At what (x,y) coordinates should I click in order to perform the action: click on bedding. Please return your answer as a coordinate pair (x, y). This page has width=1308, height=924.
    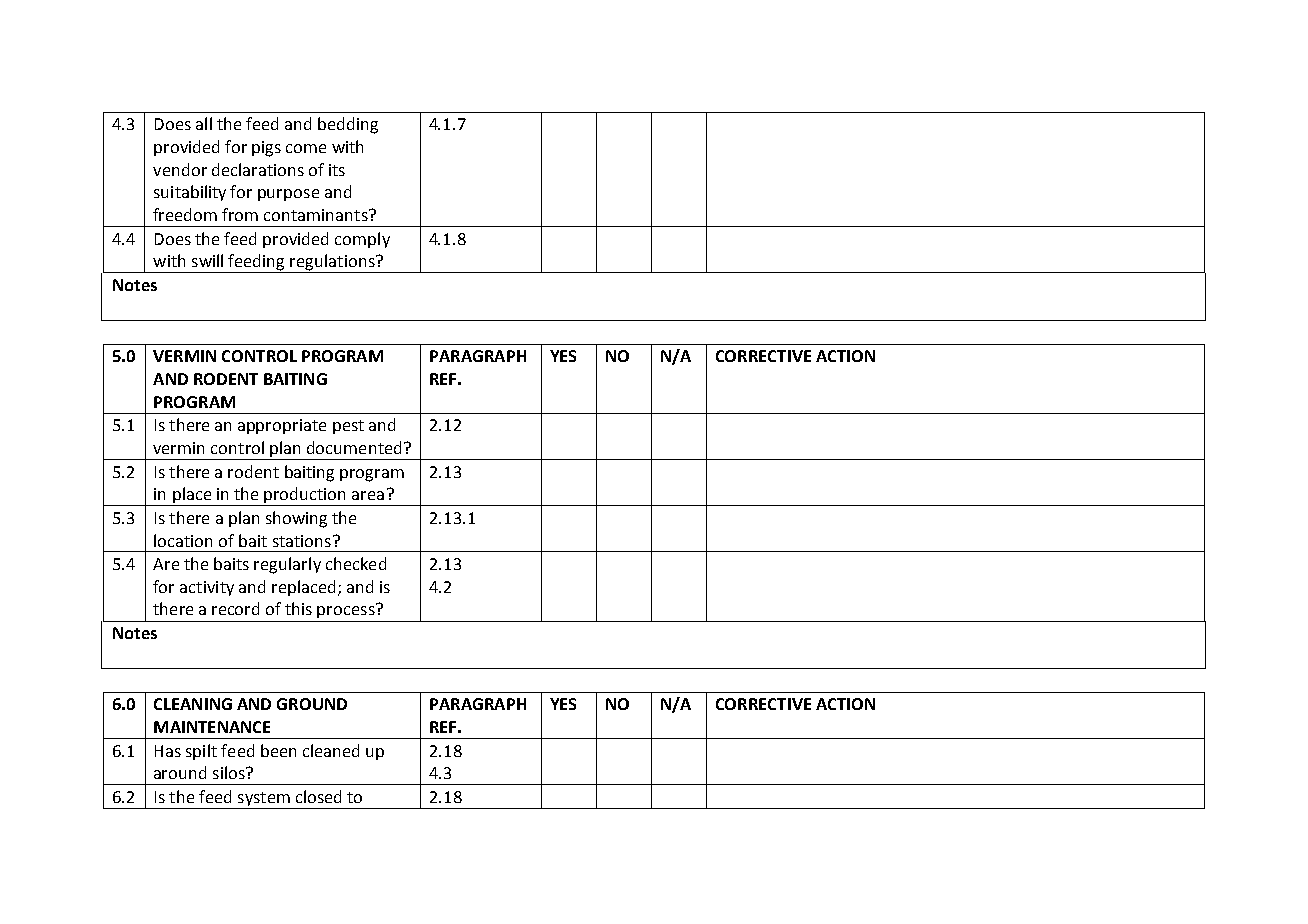
    Looking at the image, I should click on (348, 125).
